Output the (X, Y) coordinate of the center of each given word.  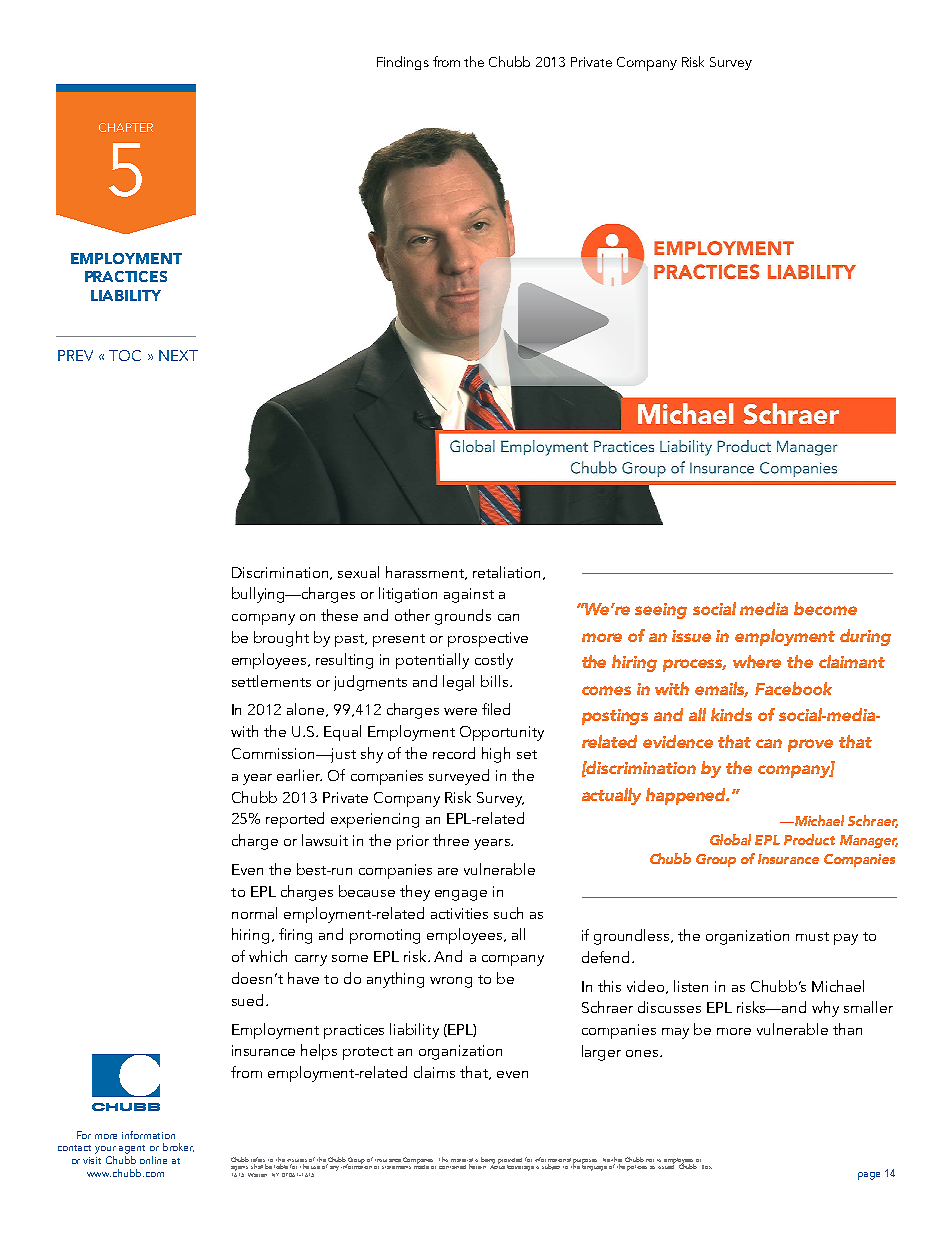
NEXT (178, 355)
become (825, 608)
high (496, 755)
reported (295, 820)
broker (178, 1147)
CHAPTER (126, 127)
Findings (403, 63)
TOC (125, 355)
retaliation (506, 572)
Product (809, 839)
